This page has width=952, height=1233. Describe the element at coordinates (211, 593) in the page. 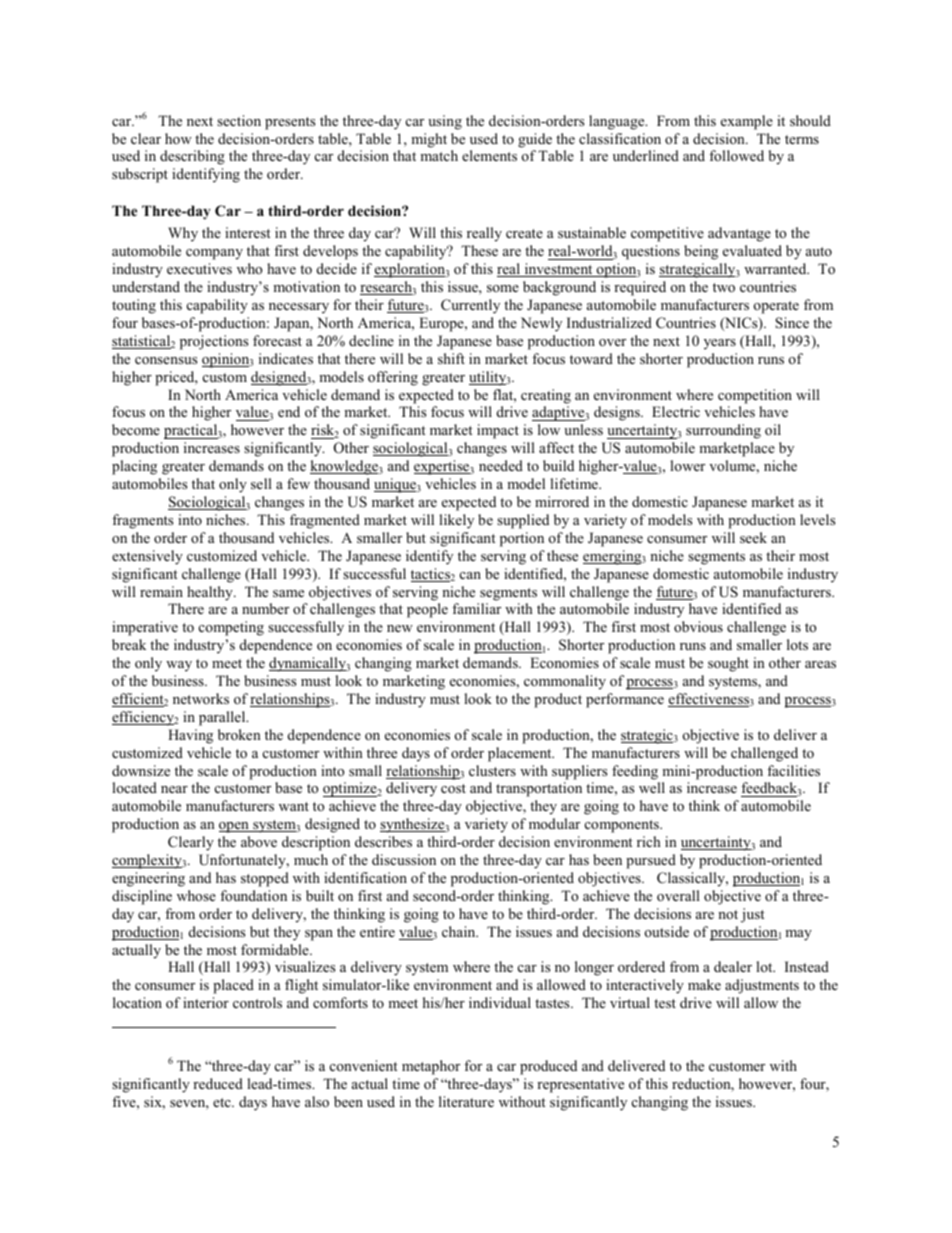

I see `healthy` at that location.
